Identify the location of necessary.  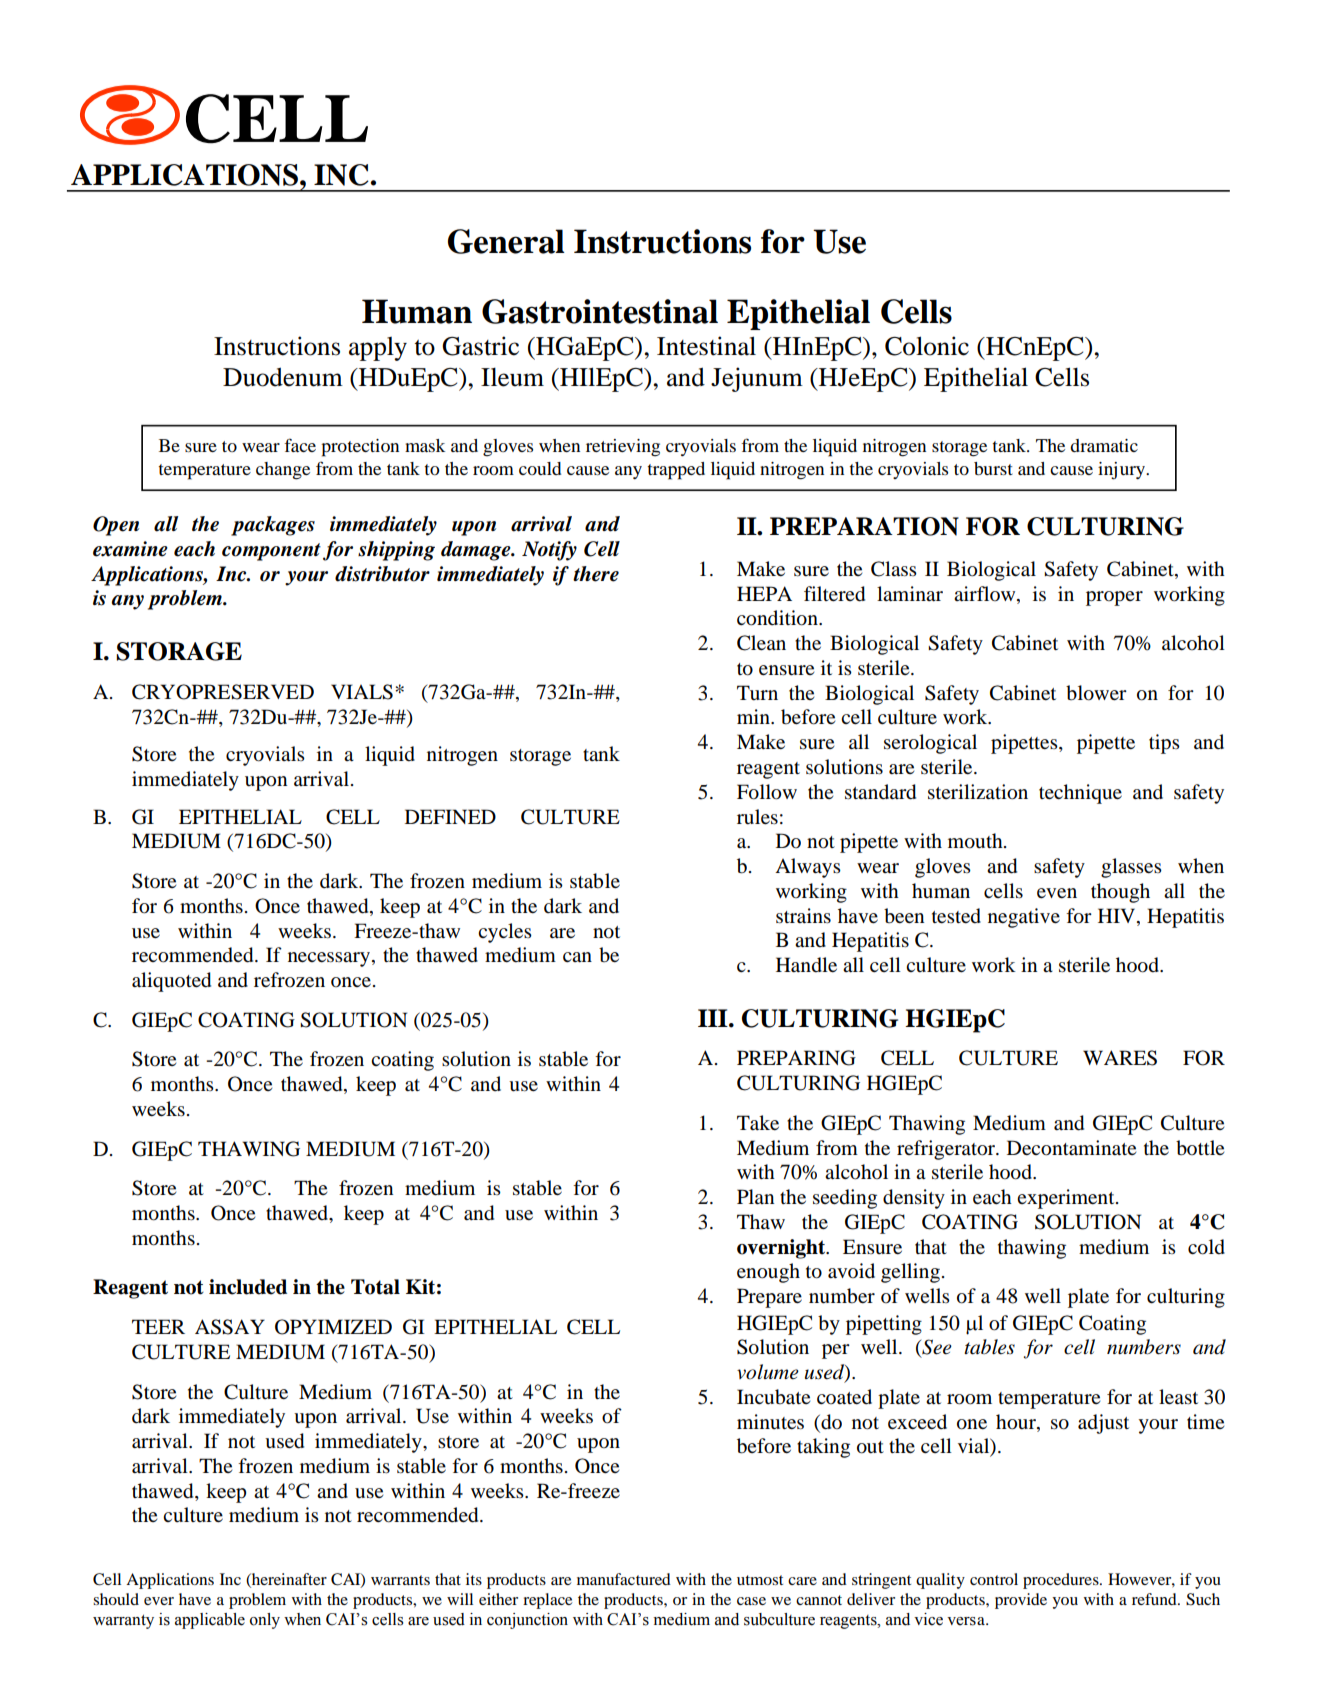
(330, 959).
